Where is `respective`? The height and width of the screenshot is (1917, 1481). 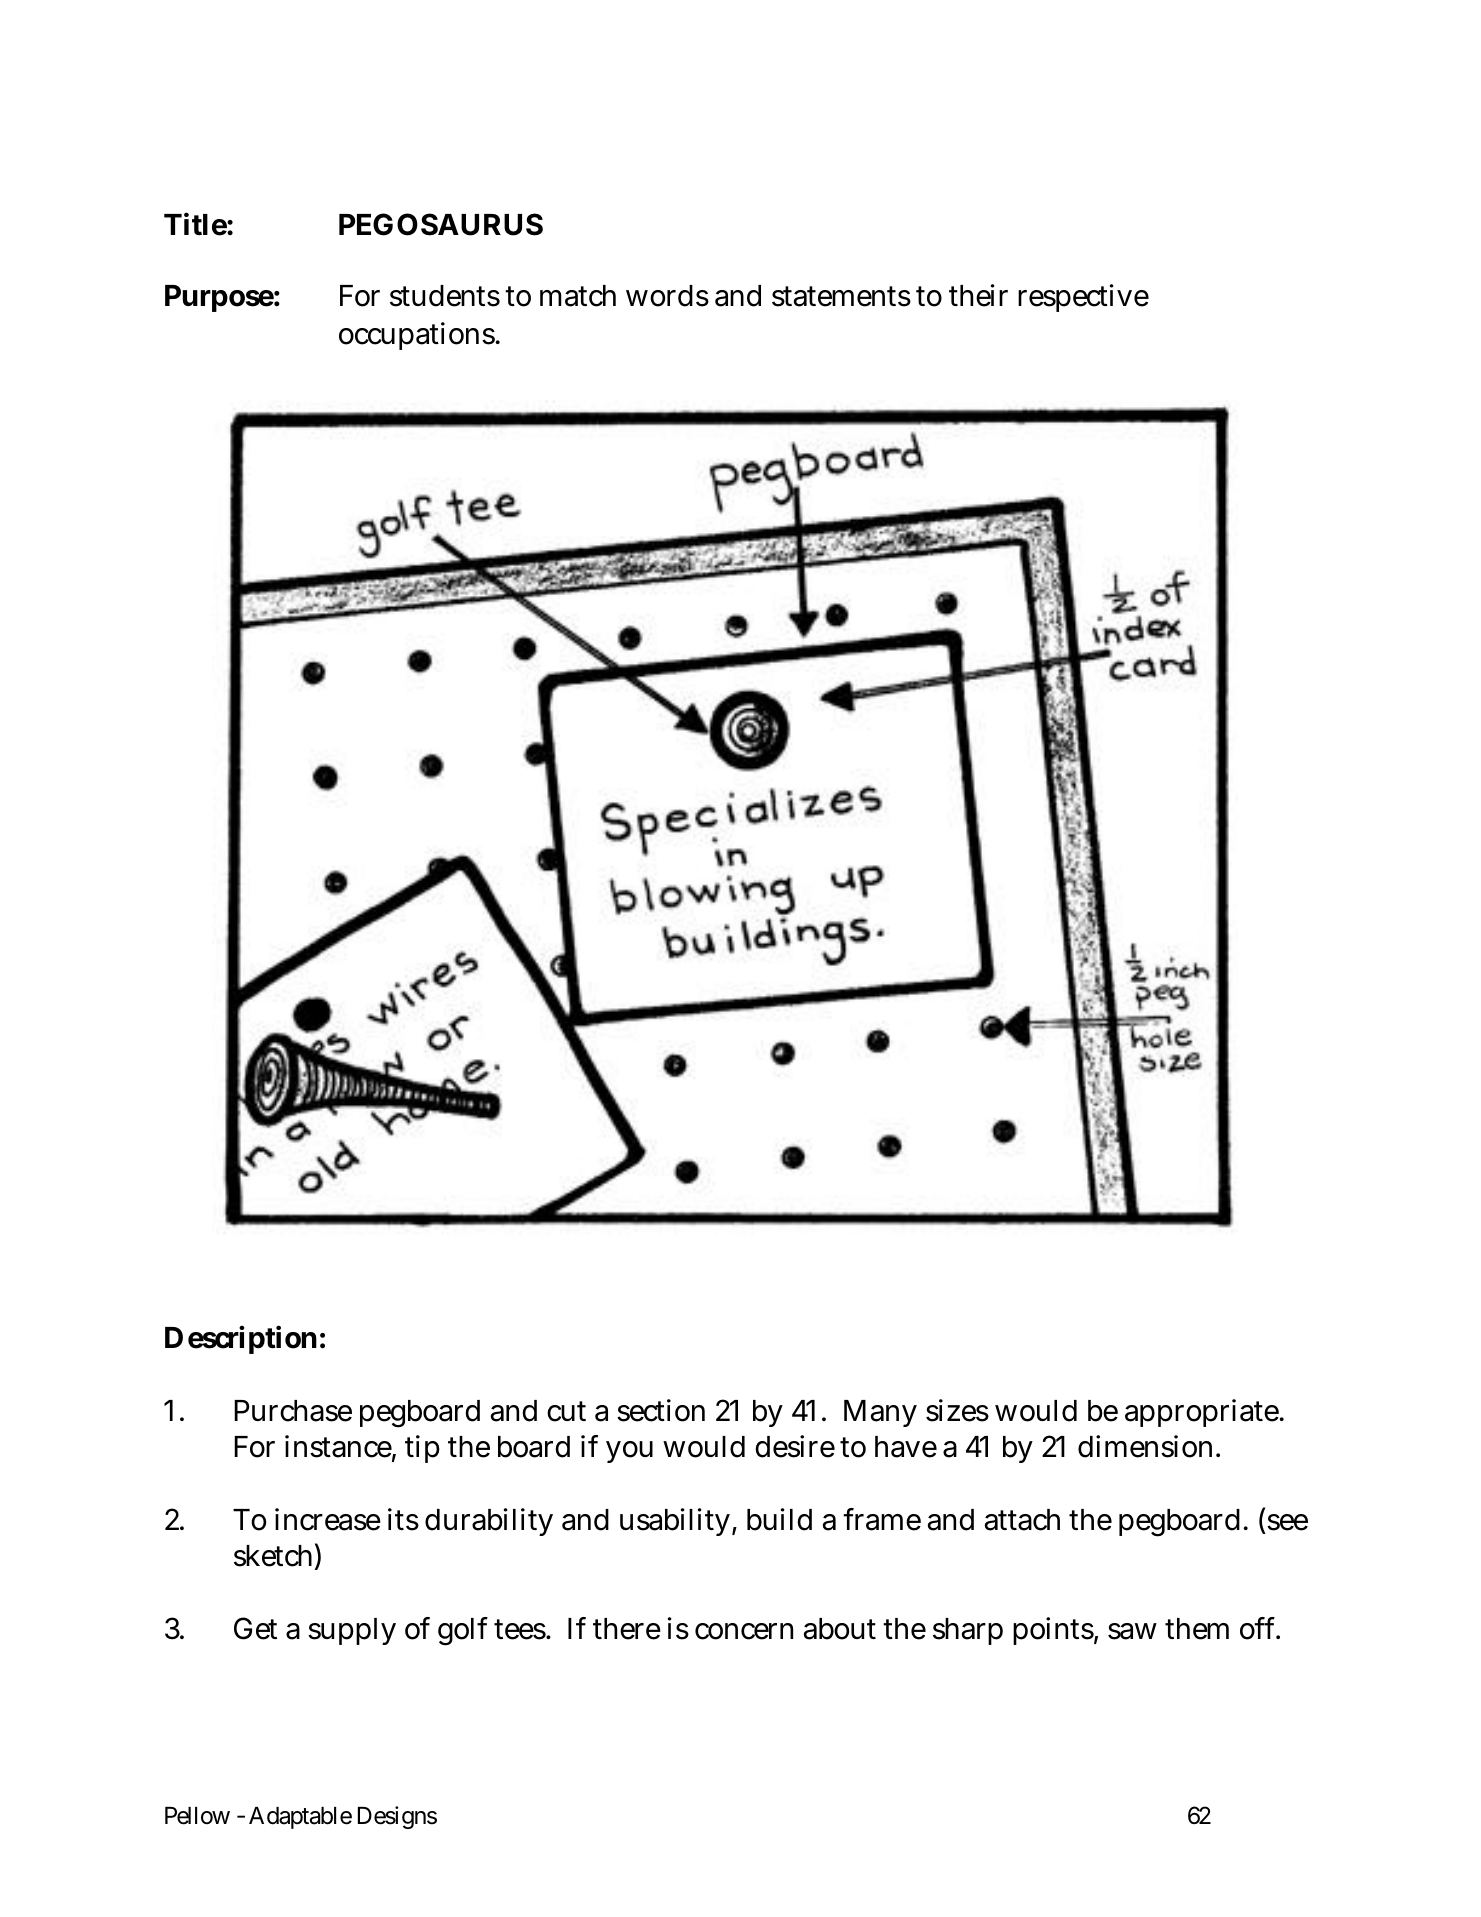 respective is located at coordinates (1083, 298).
